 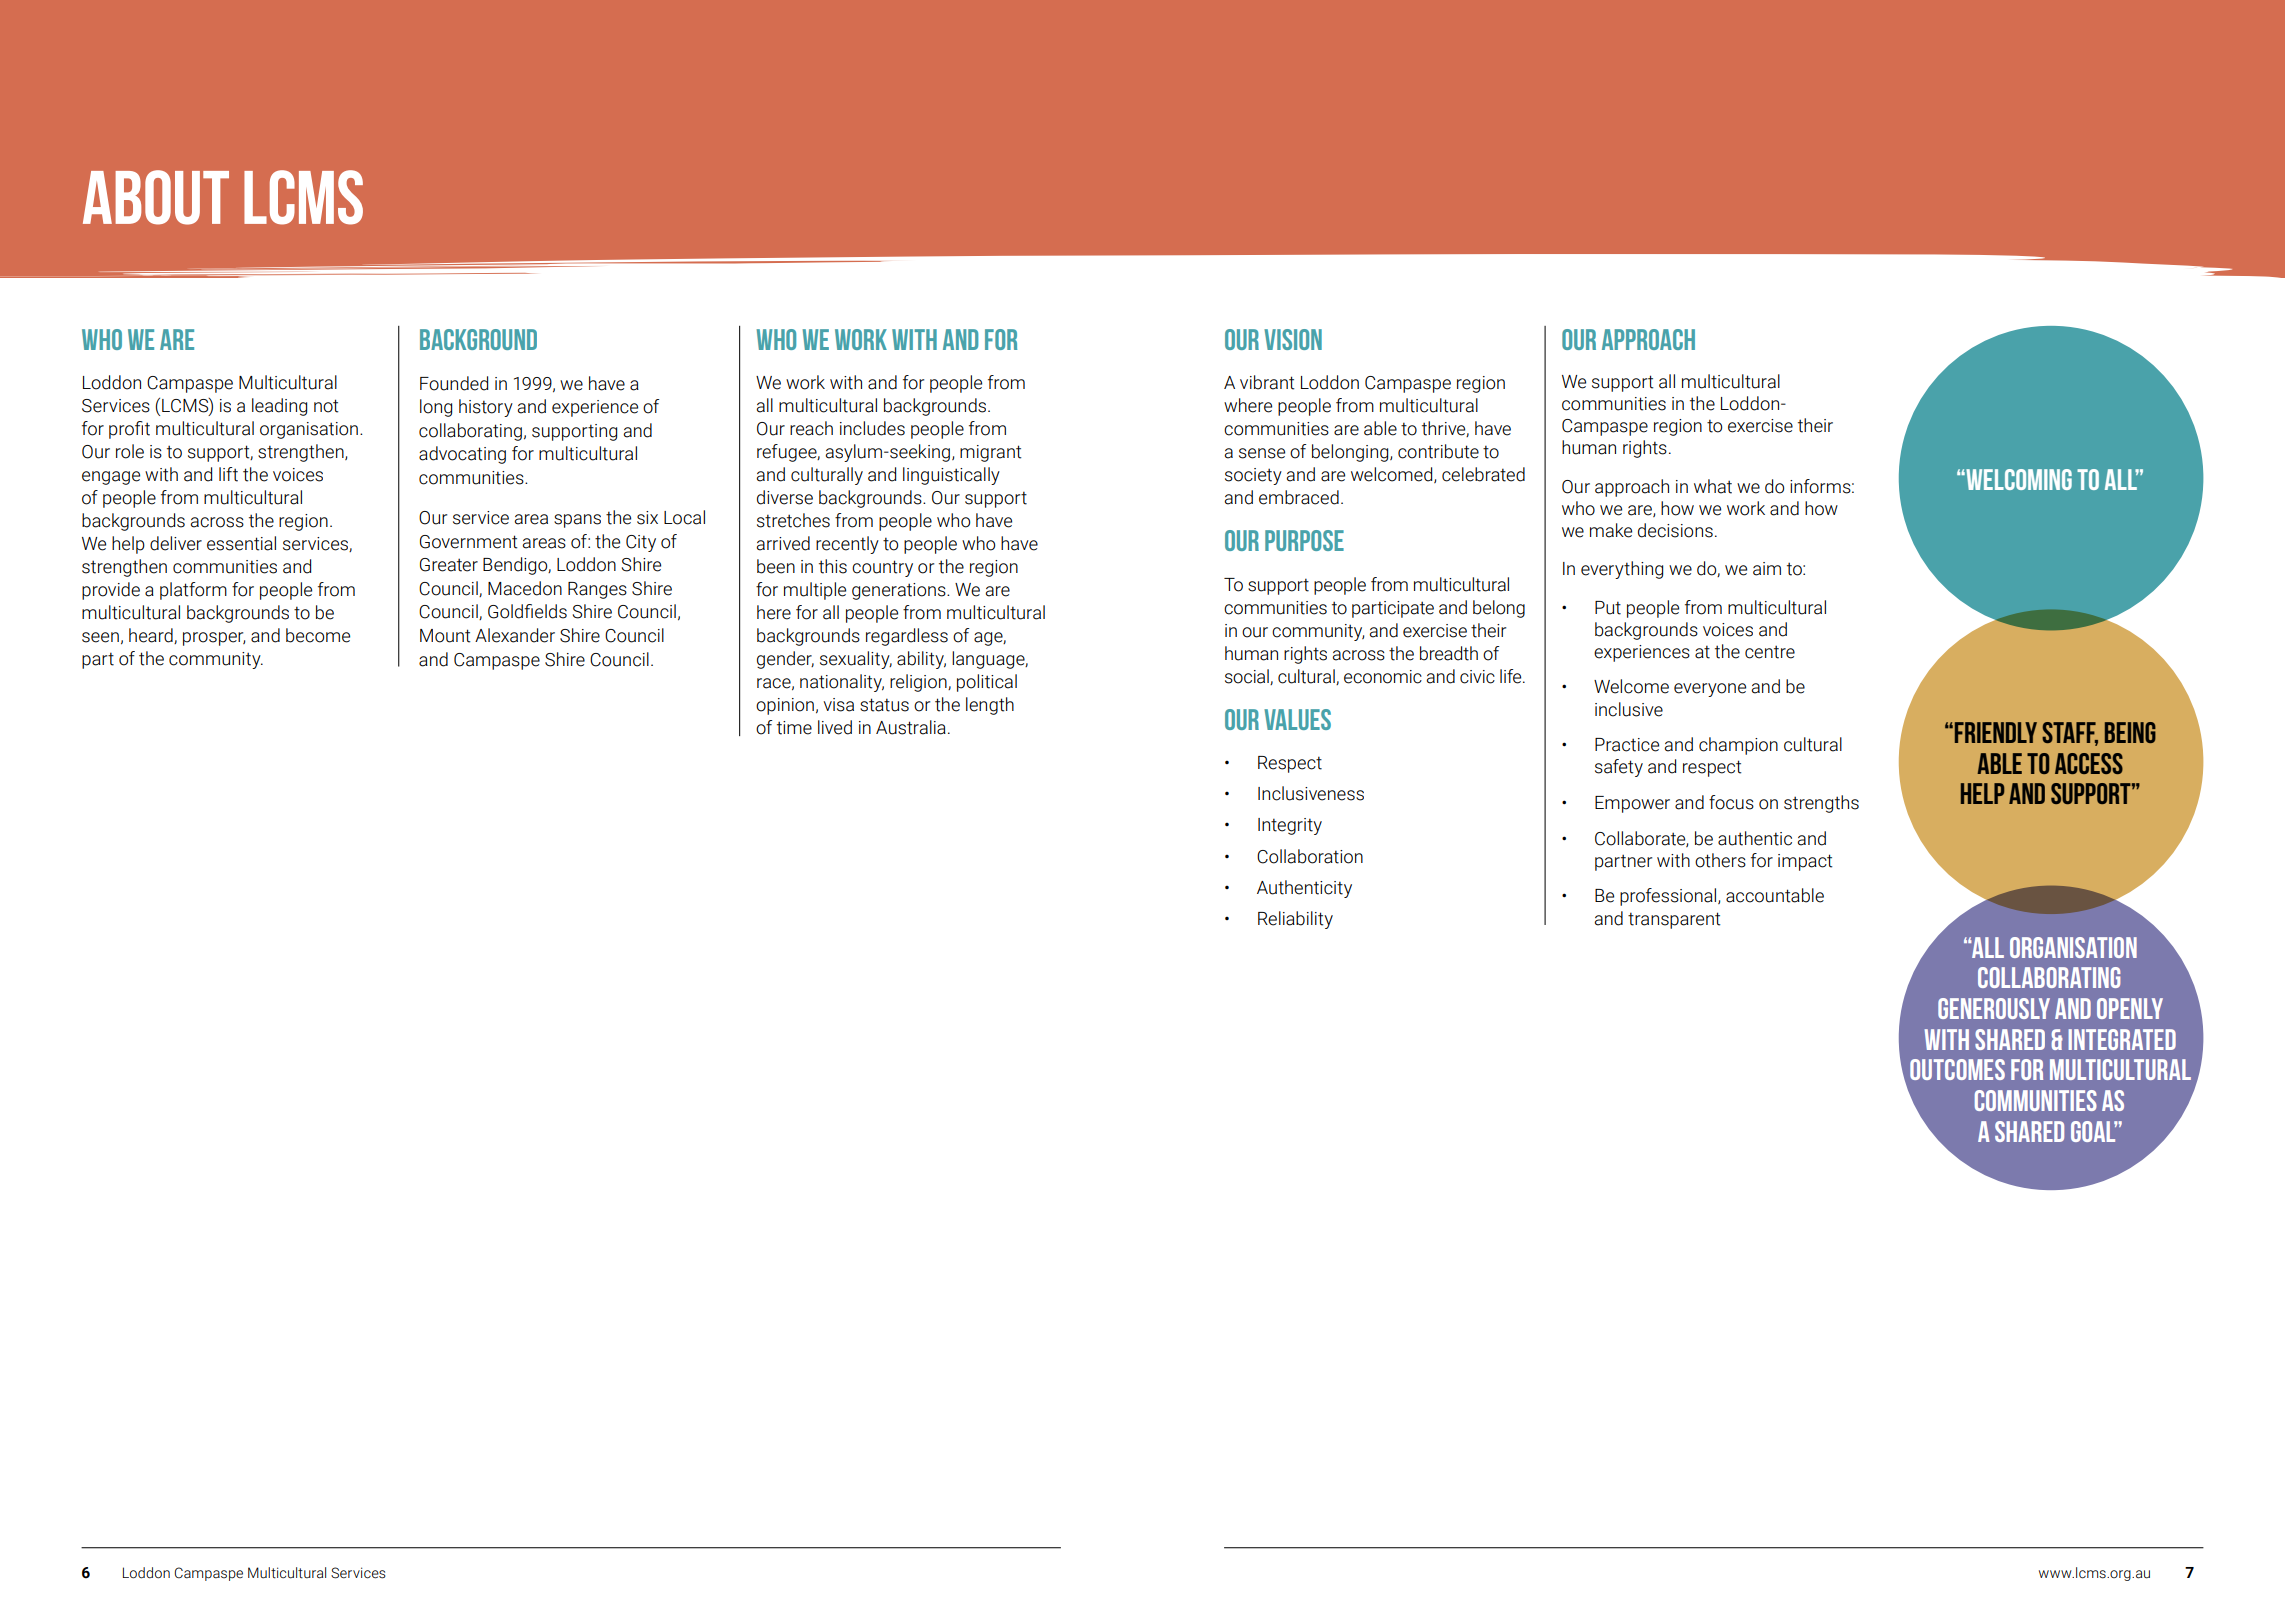 I want to click on advocating, so click(x=462, y=455).
